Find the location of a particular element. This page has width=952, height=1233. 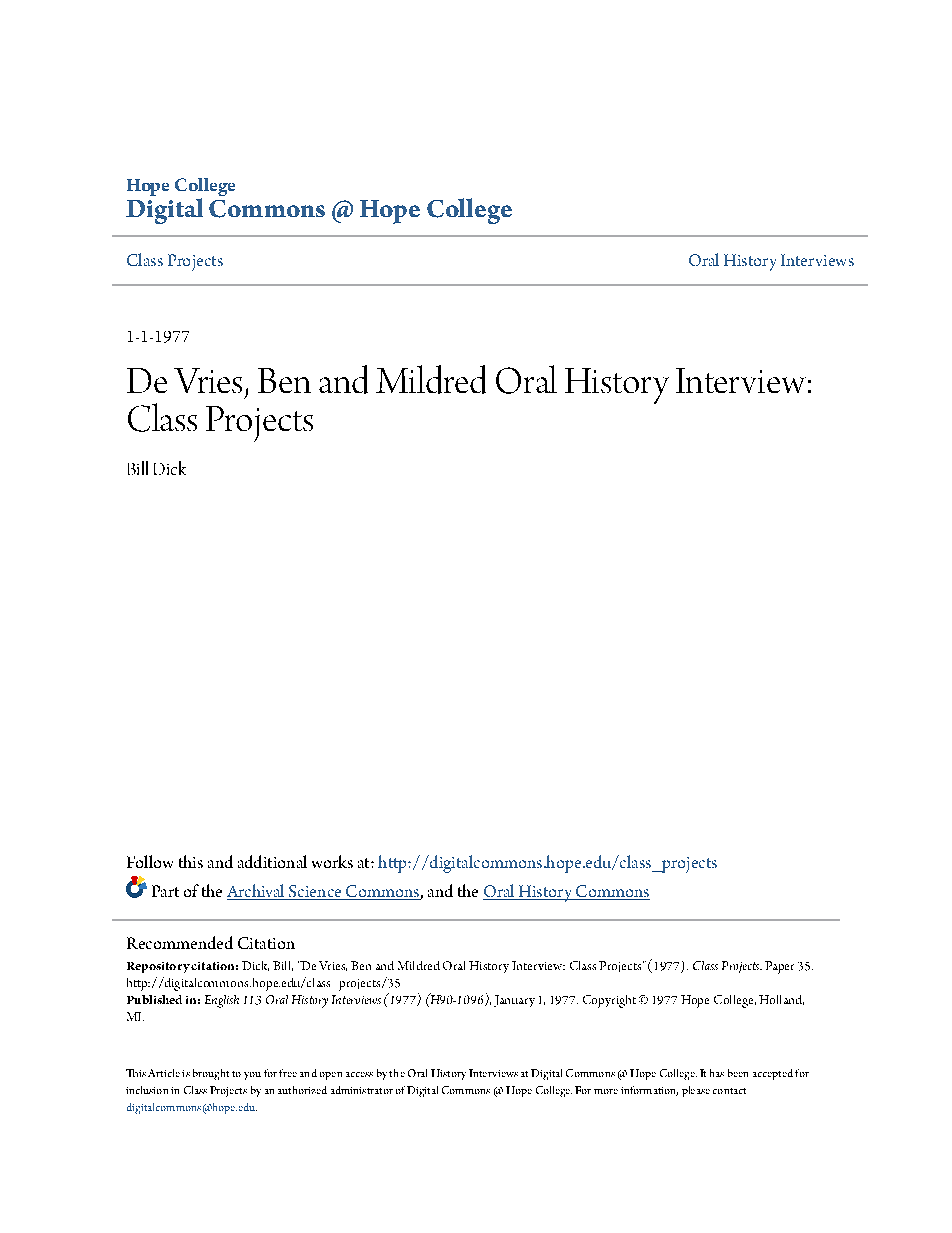

January is located at coordinates (514, 1001).
